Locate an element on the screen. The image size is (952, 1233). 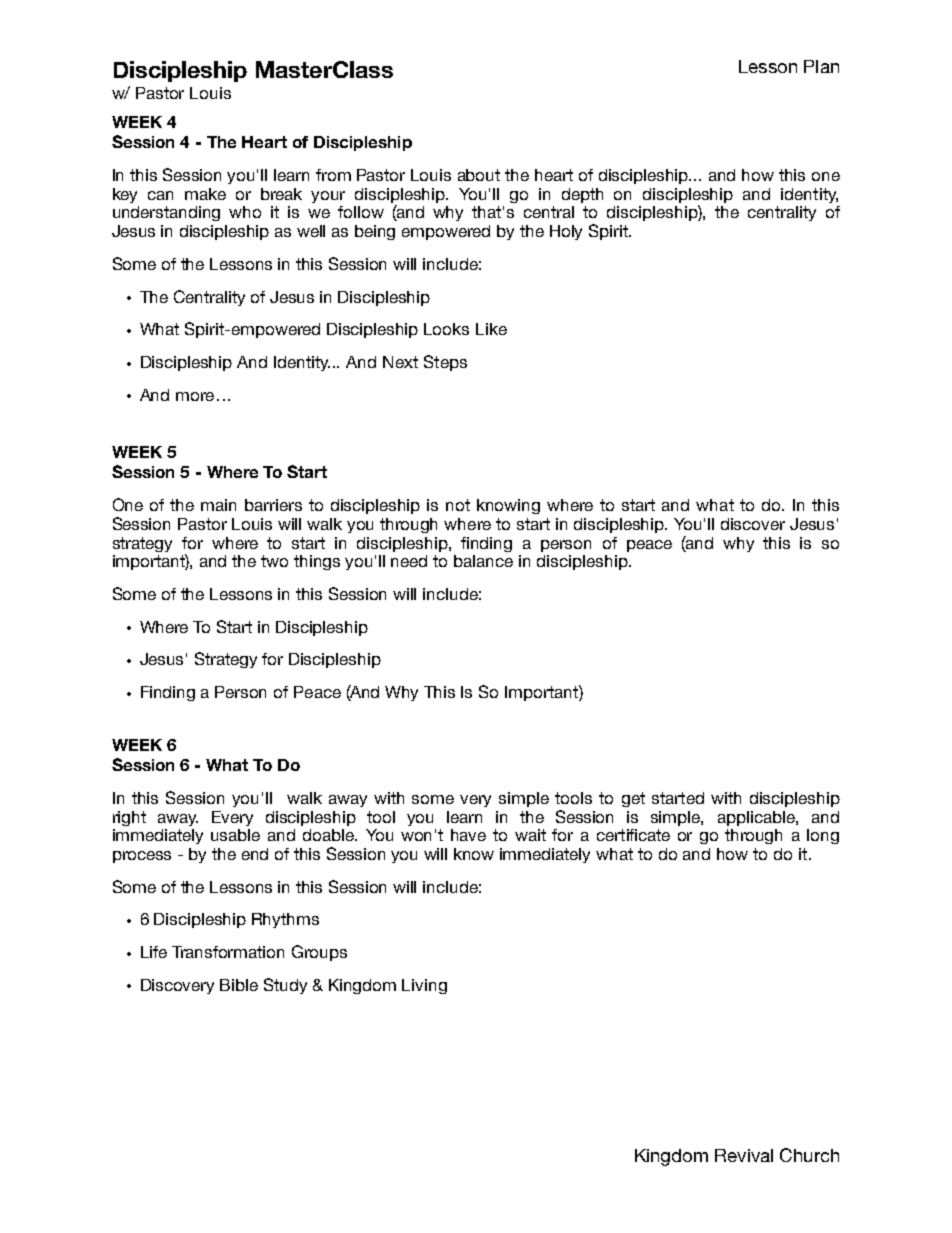
main is located at coordinates (218, 505).
